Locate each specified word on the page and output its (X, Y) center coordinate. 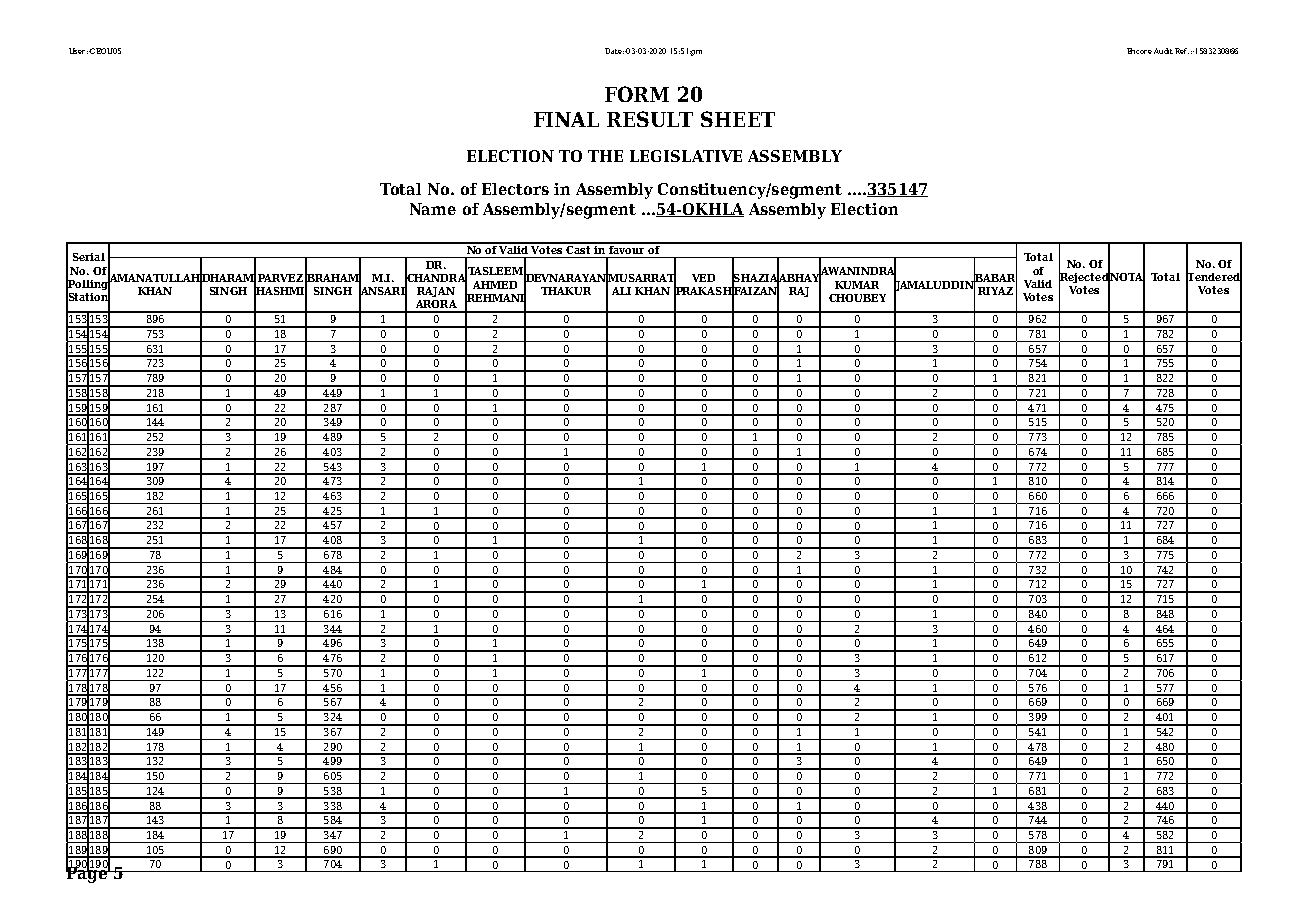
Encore (1139, 51)
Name (433, 209)
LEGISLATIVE (686, 156)
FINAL (566, 119)
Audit (1163, 51)
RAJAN (436, 292)
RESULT (650, 119)
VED (703, 278)
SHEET (738, 119)
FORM (637, 94)
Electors (515, 189)
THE (605, 156)
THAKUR (566, 291)
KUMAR (857, 285)
